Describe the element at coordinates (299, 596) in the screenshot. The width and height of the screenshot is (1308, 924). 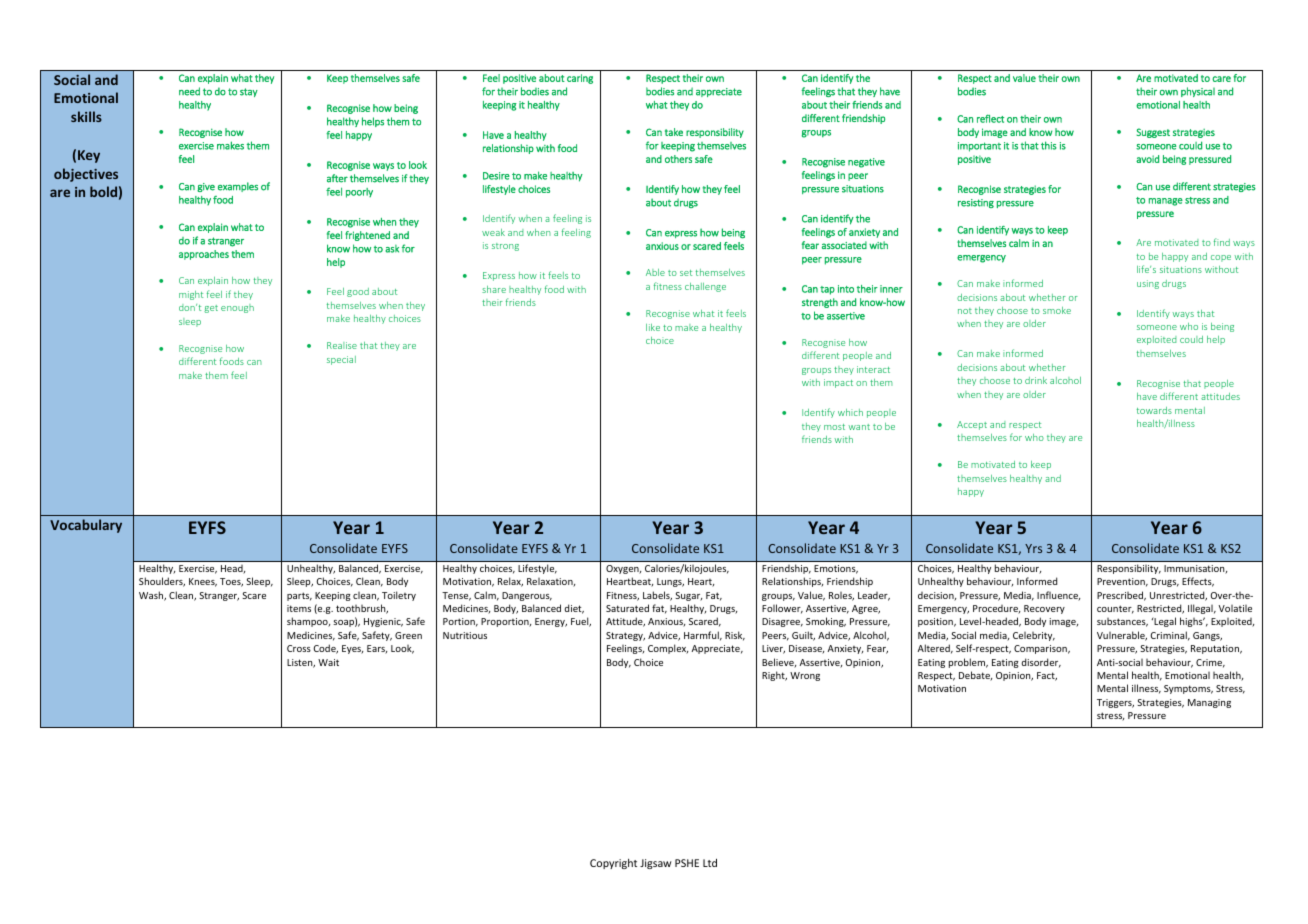
I see `parts` at that location.
